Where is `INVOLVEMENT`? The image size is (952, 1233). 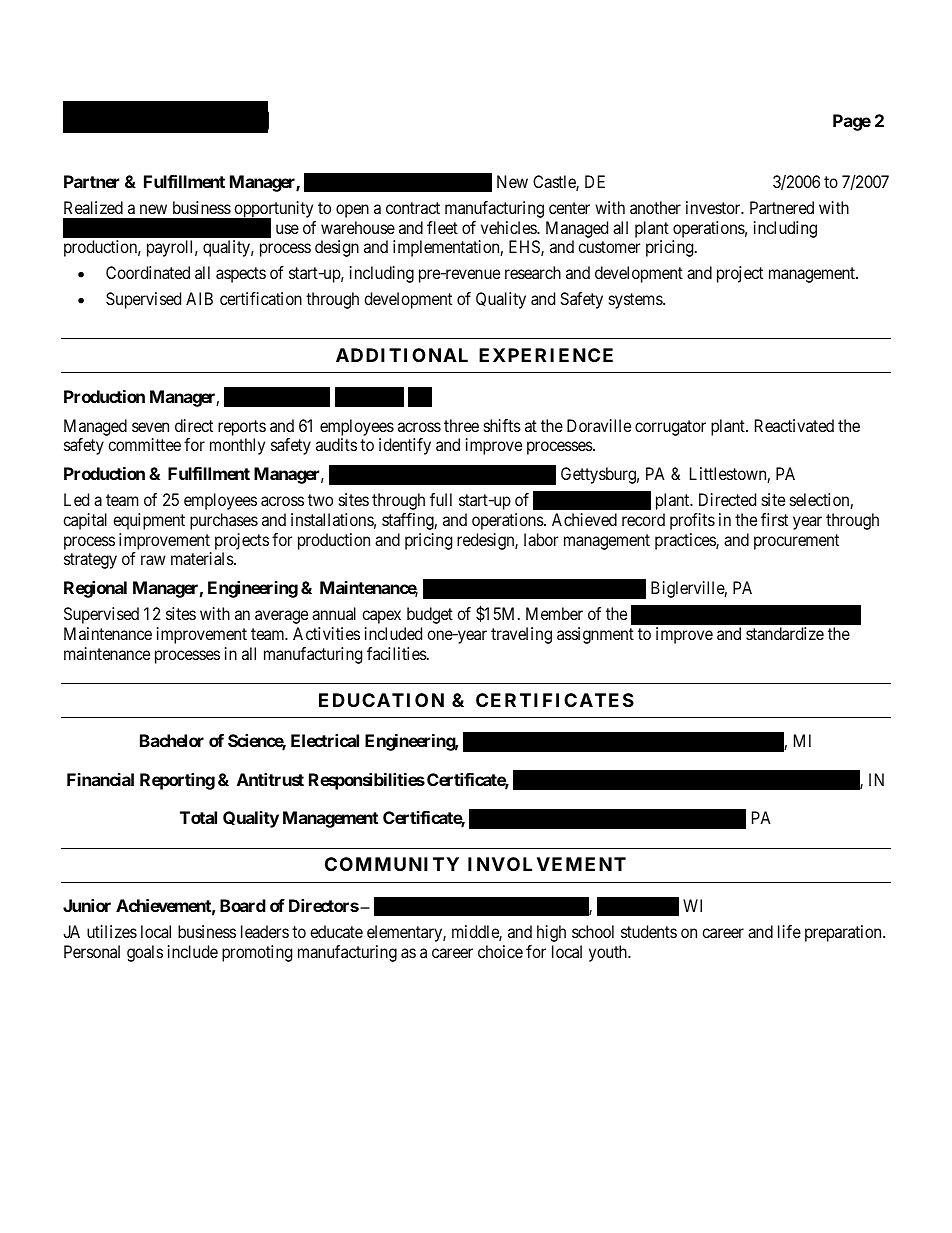 INVOLVEMENT is located at coordinates (547, 864).
